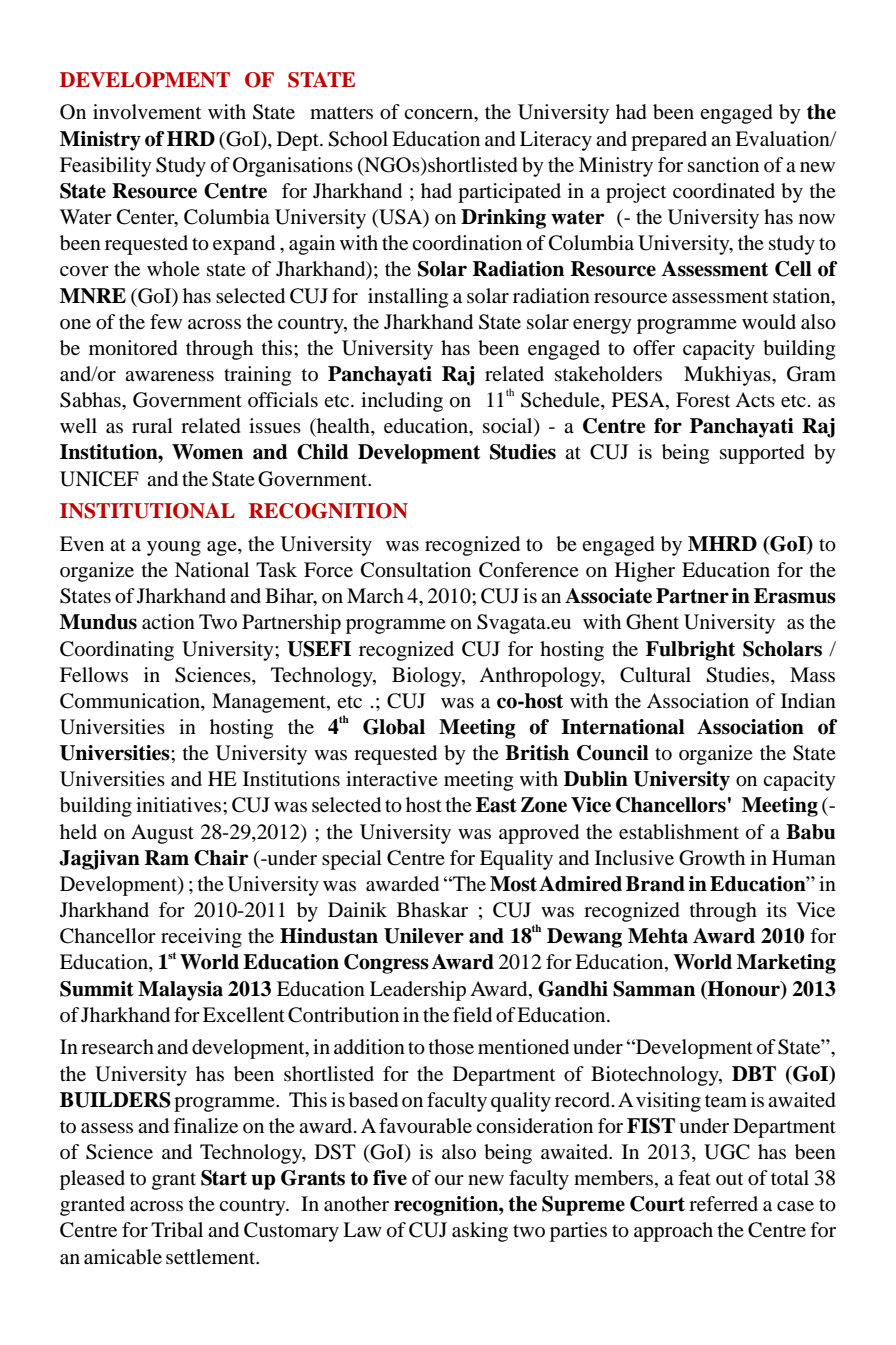 The height and width of the screenshot is (1345, 896). What do you see at coordinates (162, 834) in the screenshot?
I see `August` at bounding box center [162, 834].
